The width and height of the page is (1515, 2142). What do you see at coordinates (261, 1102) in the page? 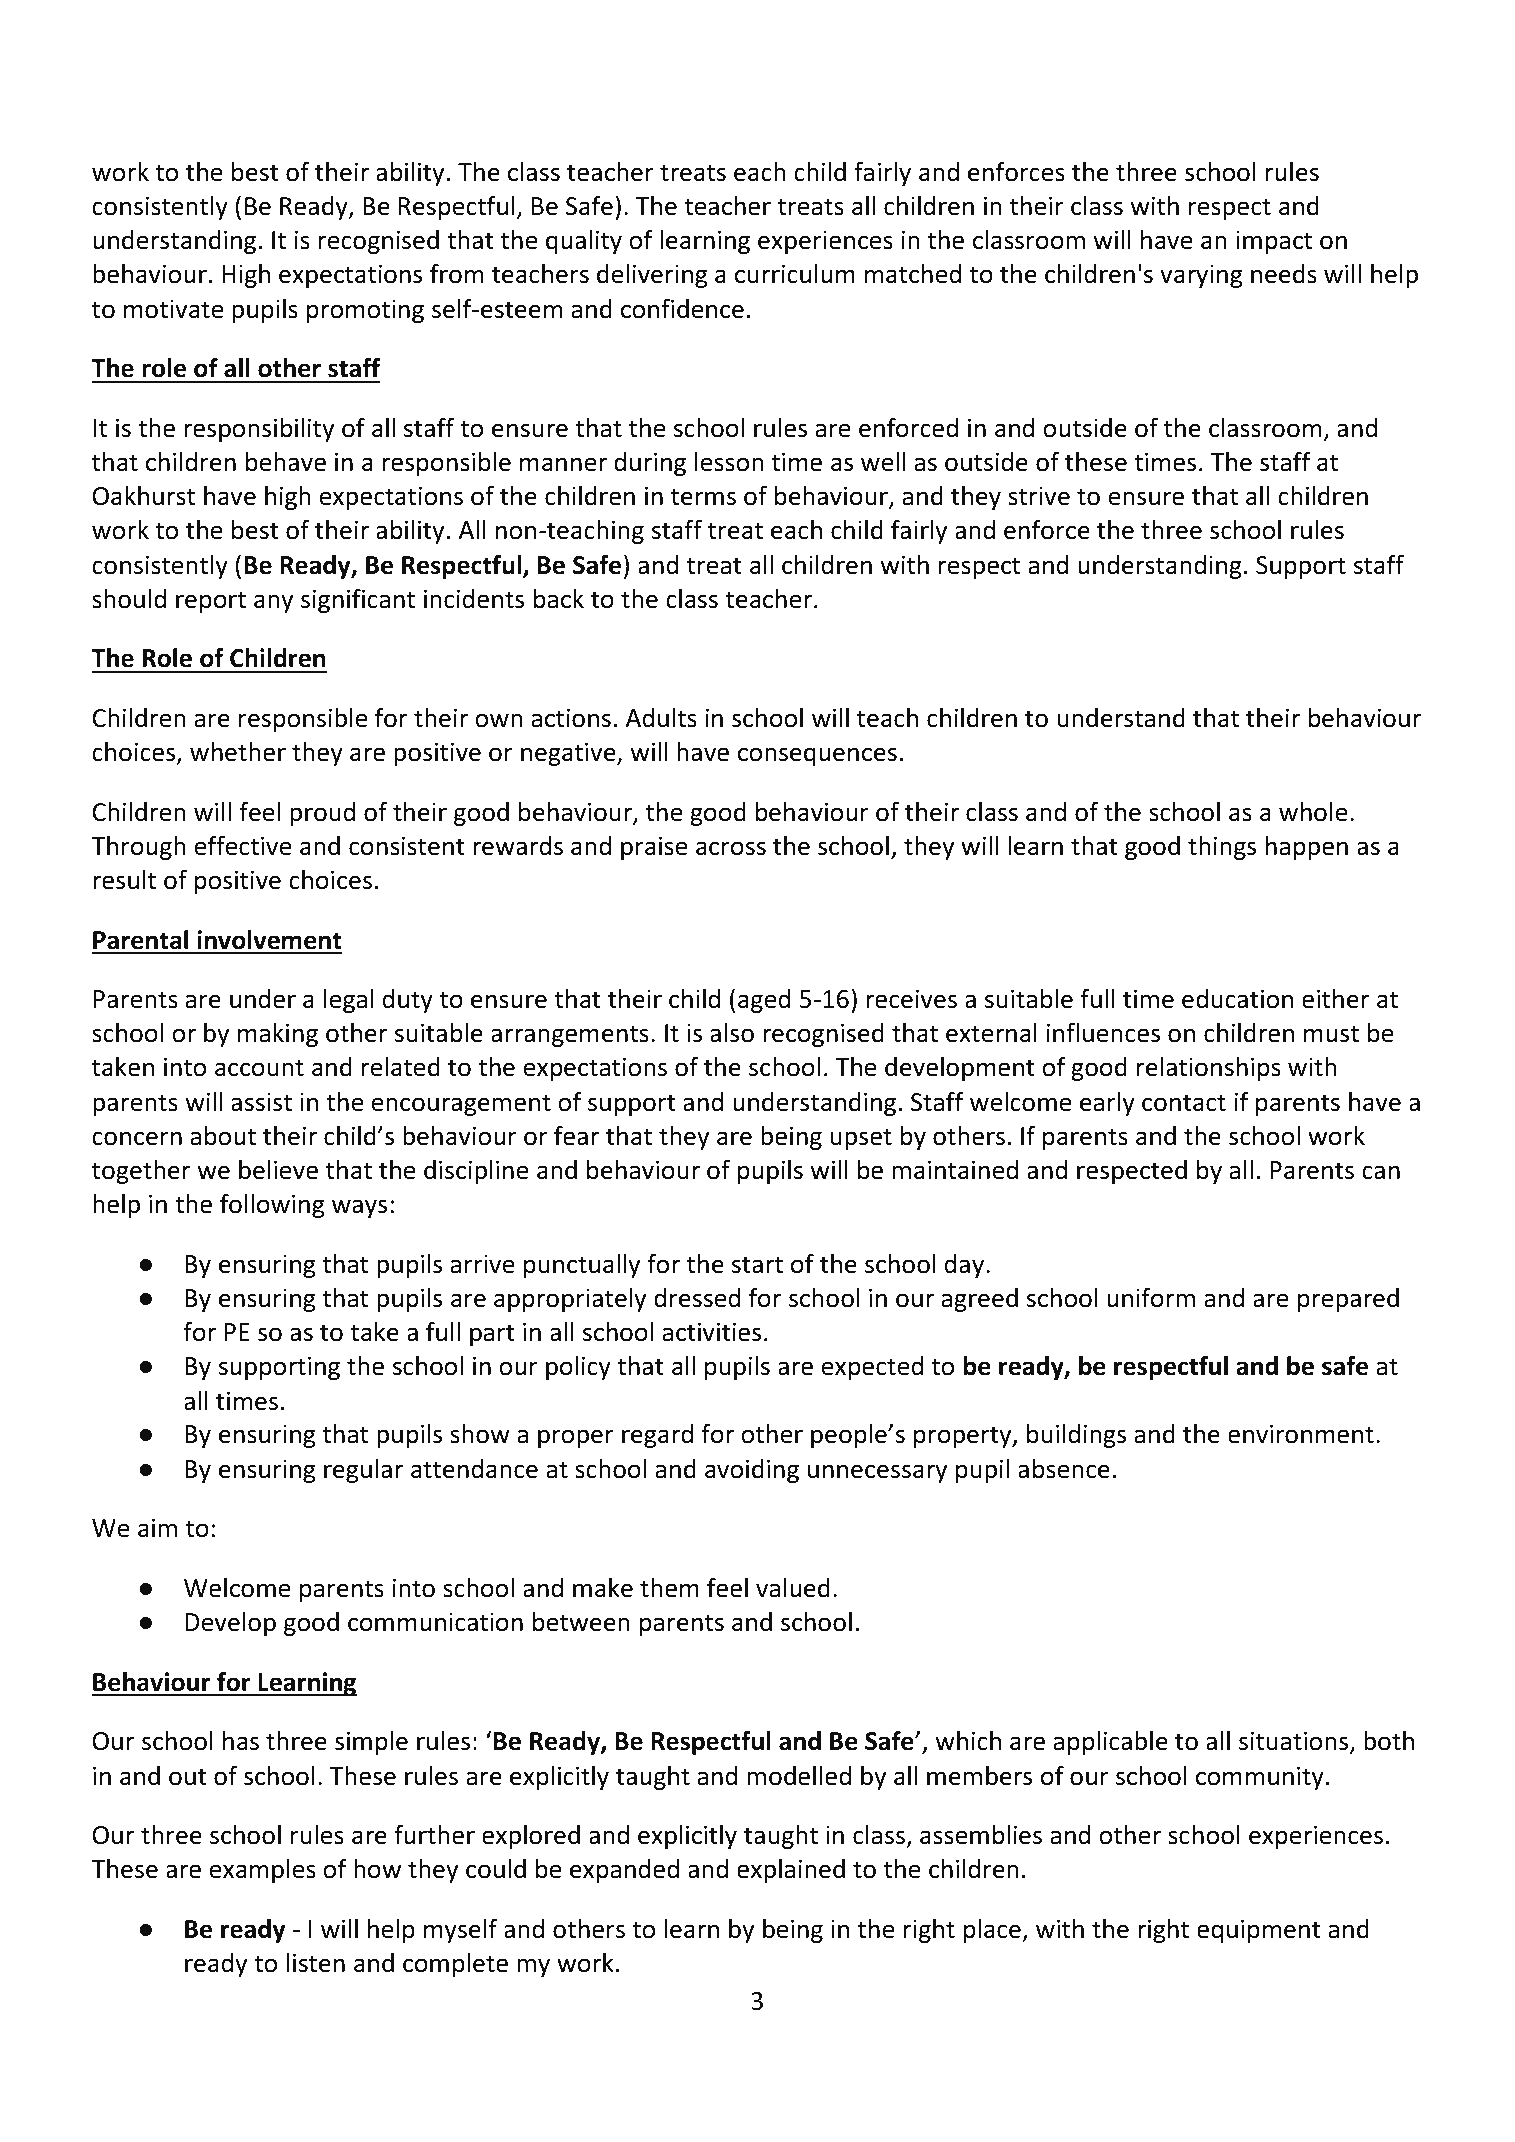
I see `assist` at bounding box center [261, 1102].
